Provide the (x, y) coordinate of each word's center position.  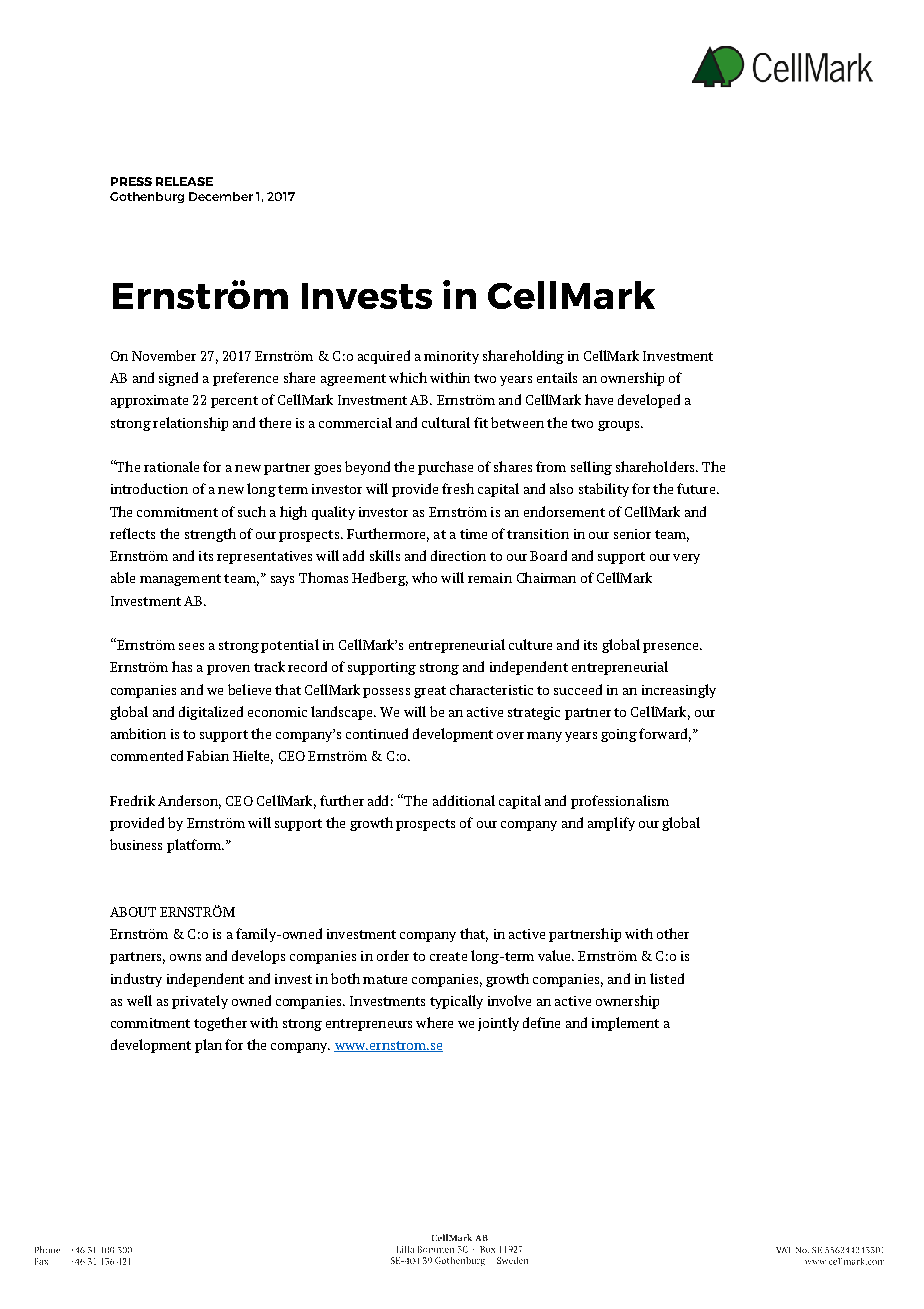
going (619, 735)
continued (377, 733)
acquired (384, 357)
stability (604, 490)
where (434, 1022)
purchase (445, 468)
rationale (171, 466)
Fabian (208, 755)
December (221, 196)
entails (557, 377)
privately (200, 1002)
